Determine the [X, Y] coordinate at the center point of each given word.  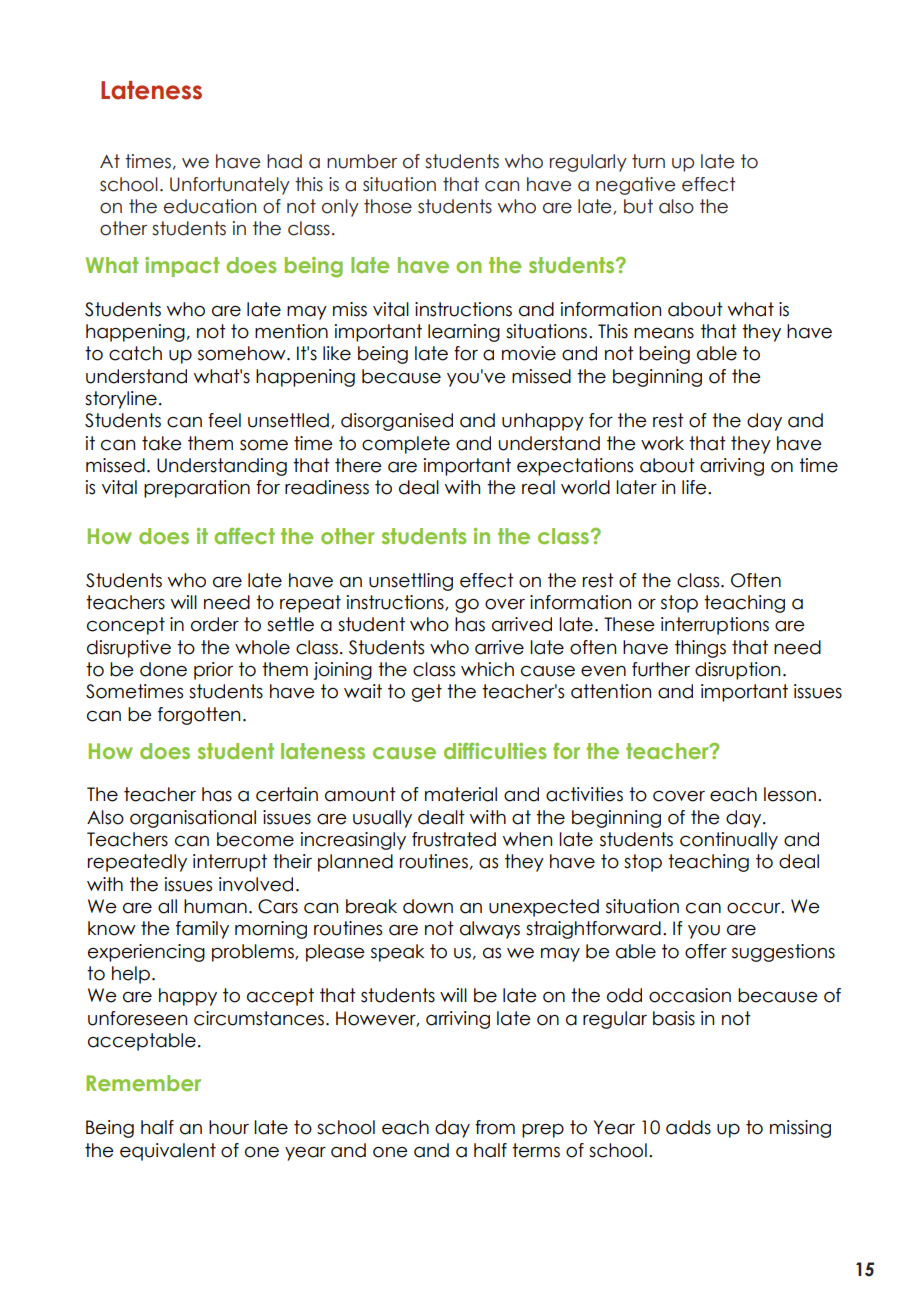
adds [688, 1127]
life [695, 487]
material [461, 794]
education [210, 206]
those [388, 206]
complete [406, 445]
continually [729, 841]
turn [648, 161]
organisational [193, 819]
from [495, 1127]
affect [244, 536]
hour [229, 1127]
